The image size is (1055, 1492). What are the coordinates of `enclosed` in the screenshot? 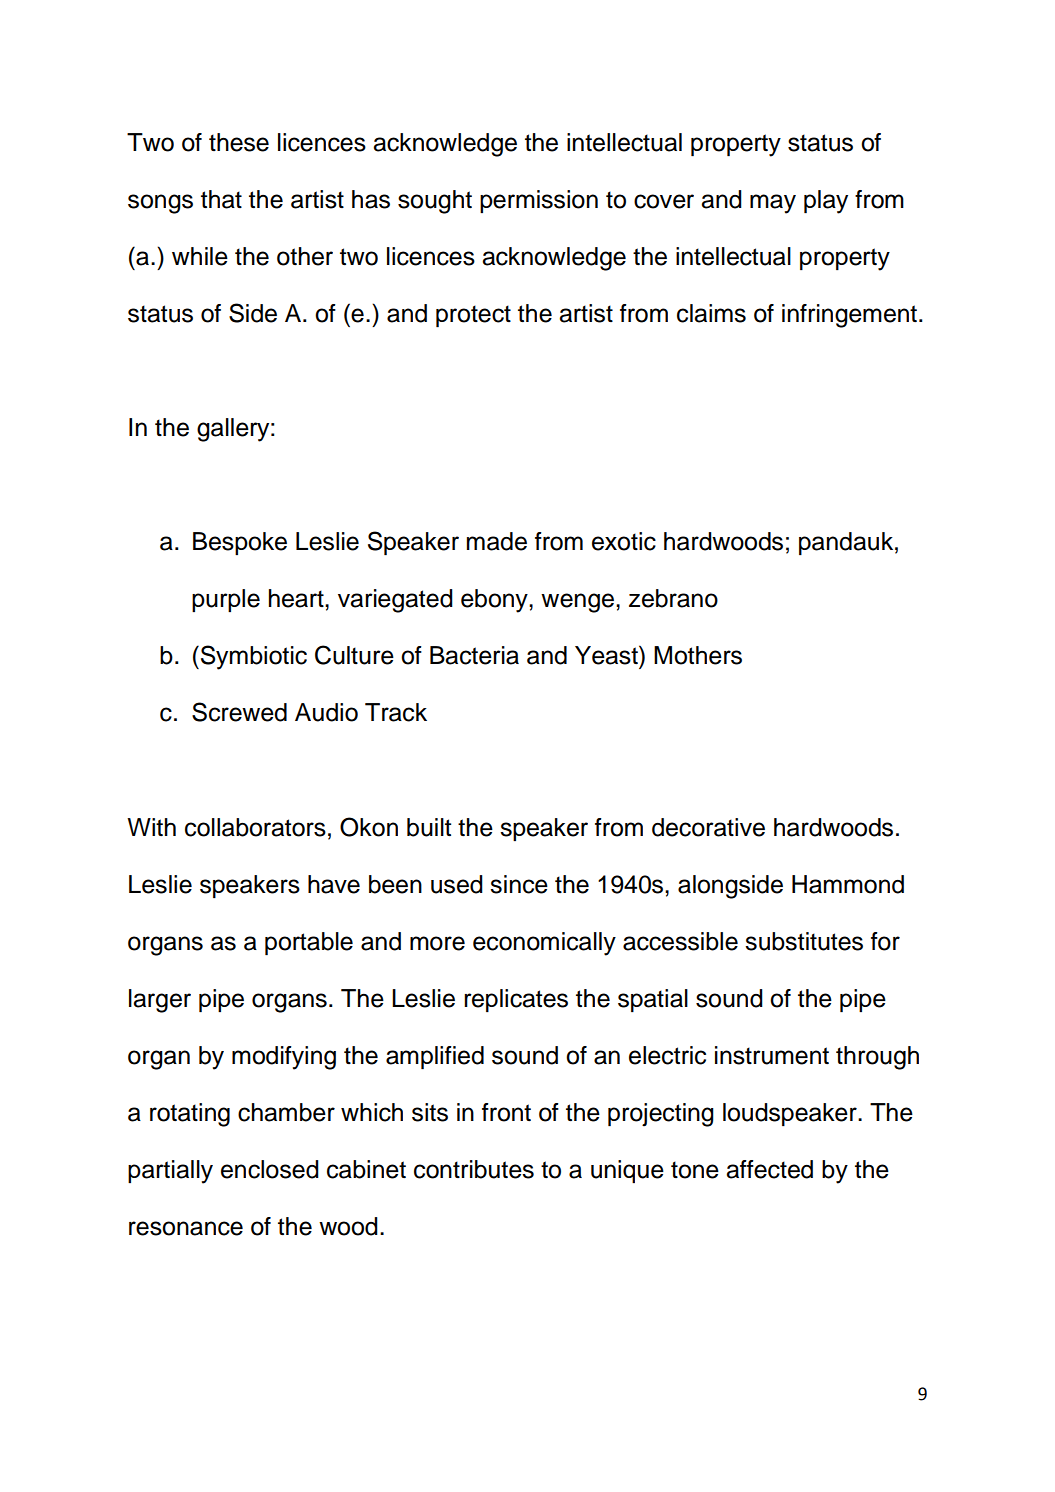 It's located at (270, 1169).
